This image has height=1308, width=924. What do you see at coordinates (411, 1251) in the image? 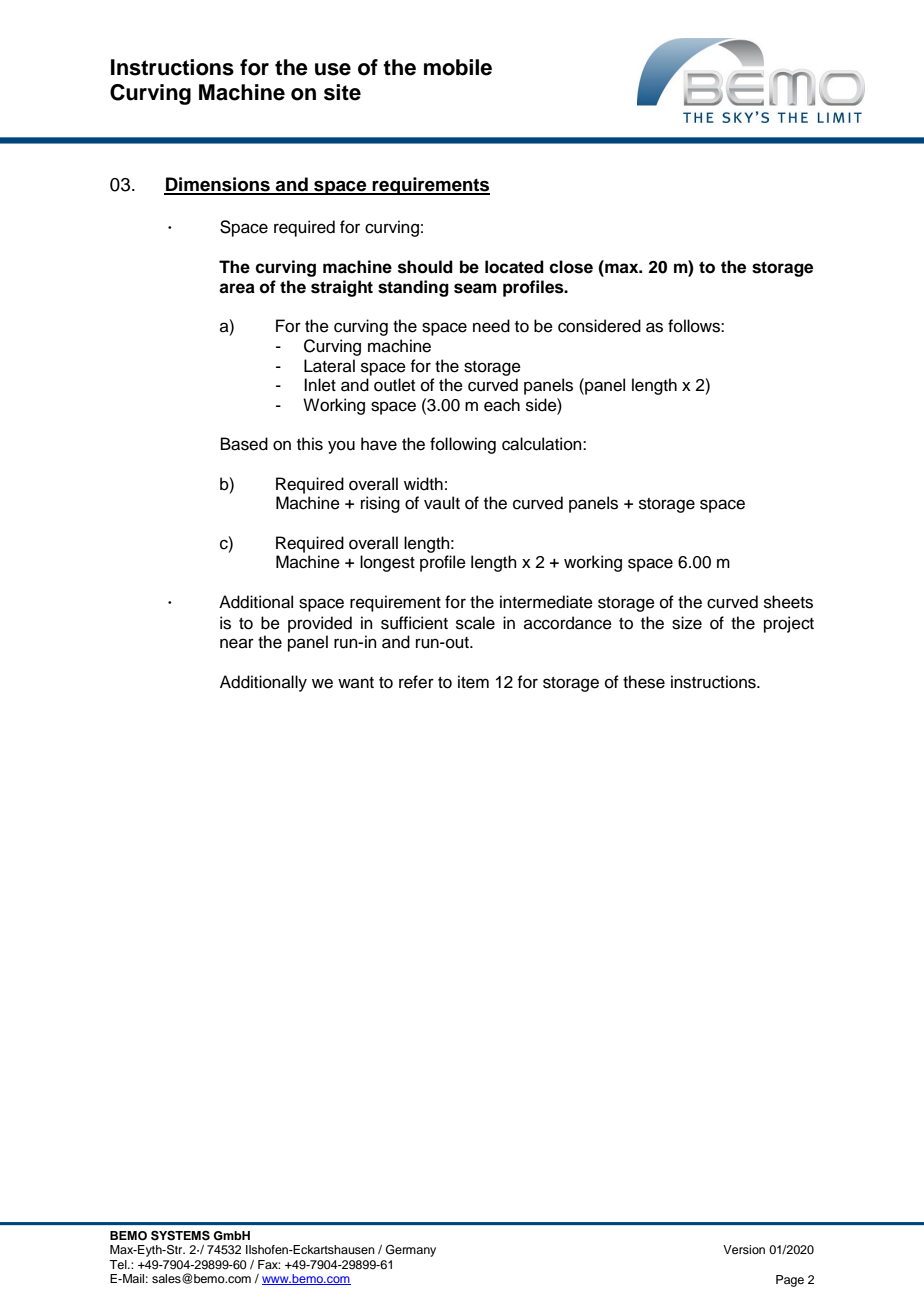
I see `Germany` at bounding box center [411, 1251].
